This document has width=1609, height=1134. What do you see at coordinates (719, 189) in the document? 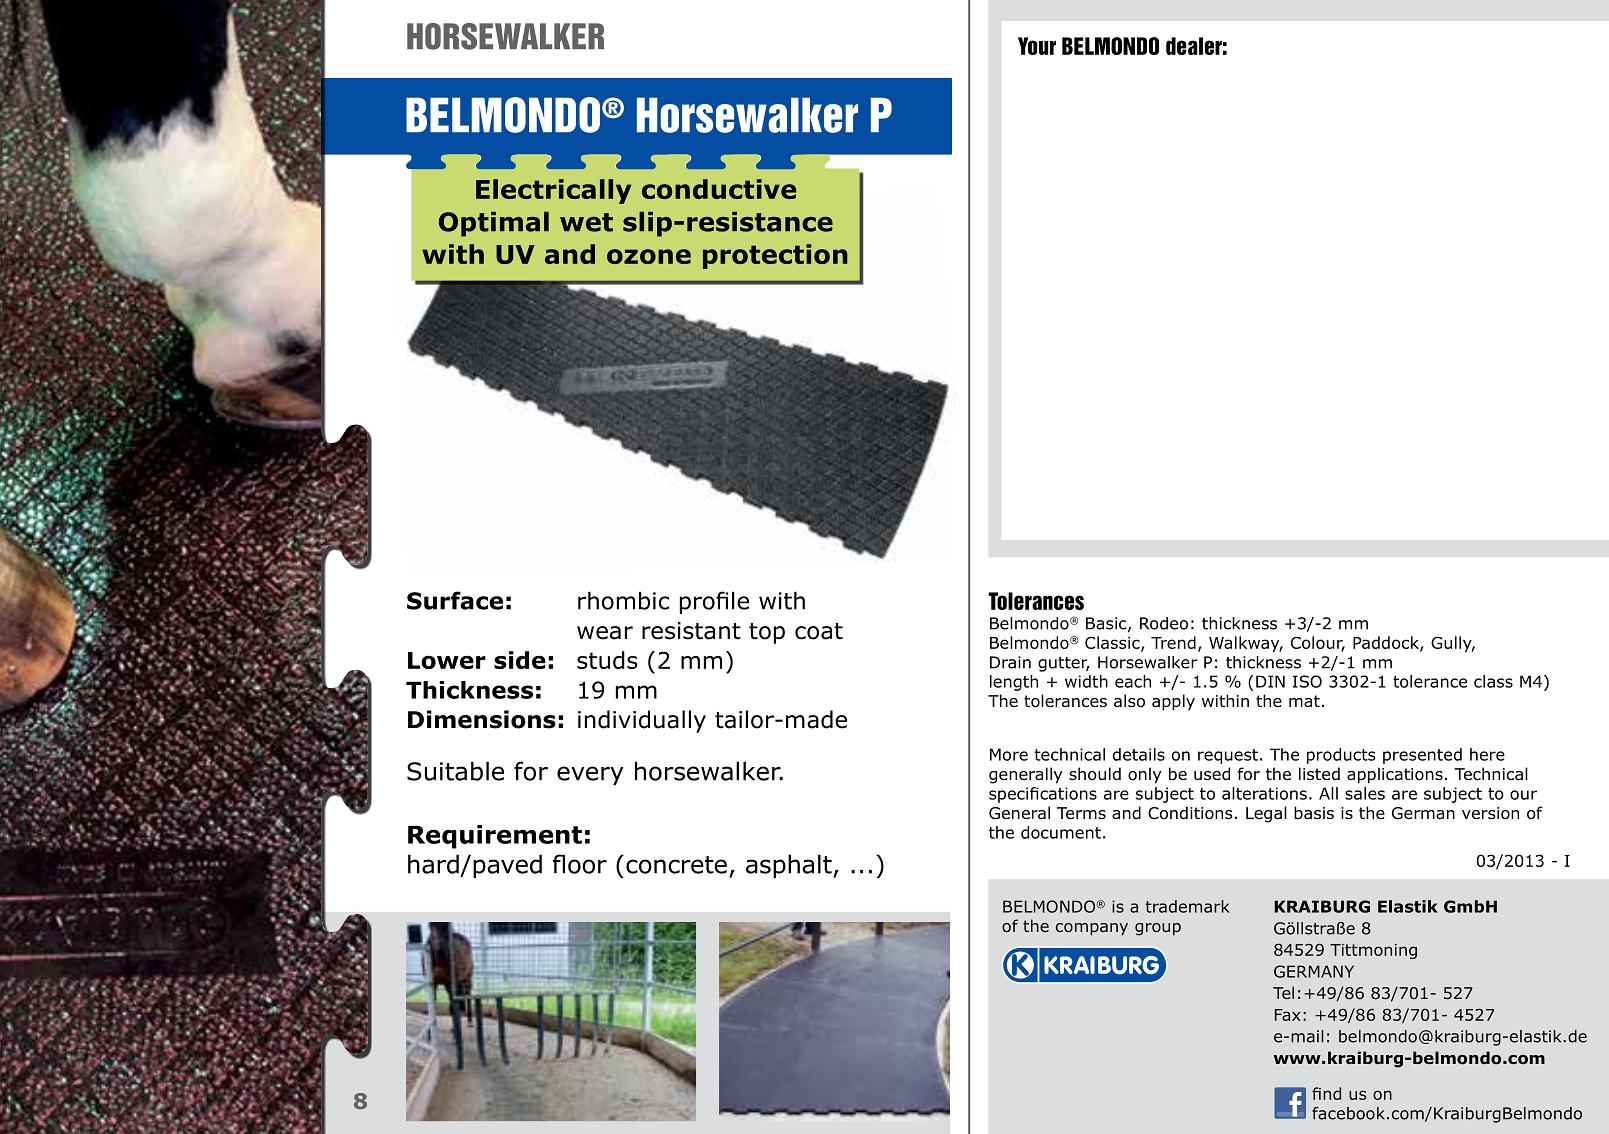
I see `conductive` at bounding box center [719, 189].
